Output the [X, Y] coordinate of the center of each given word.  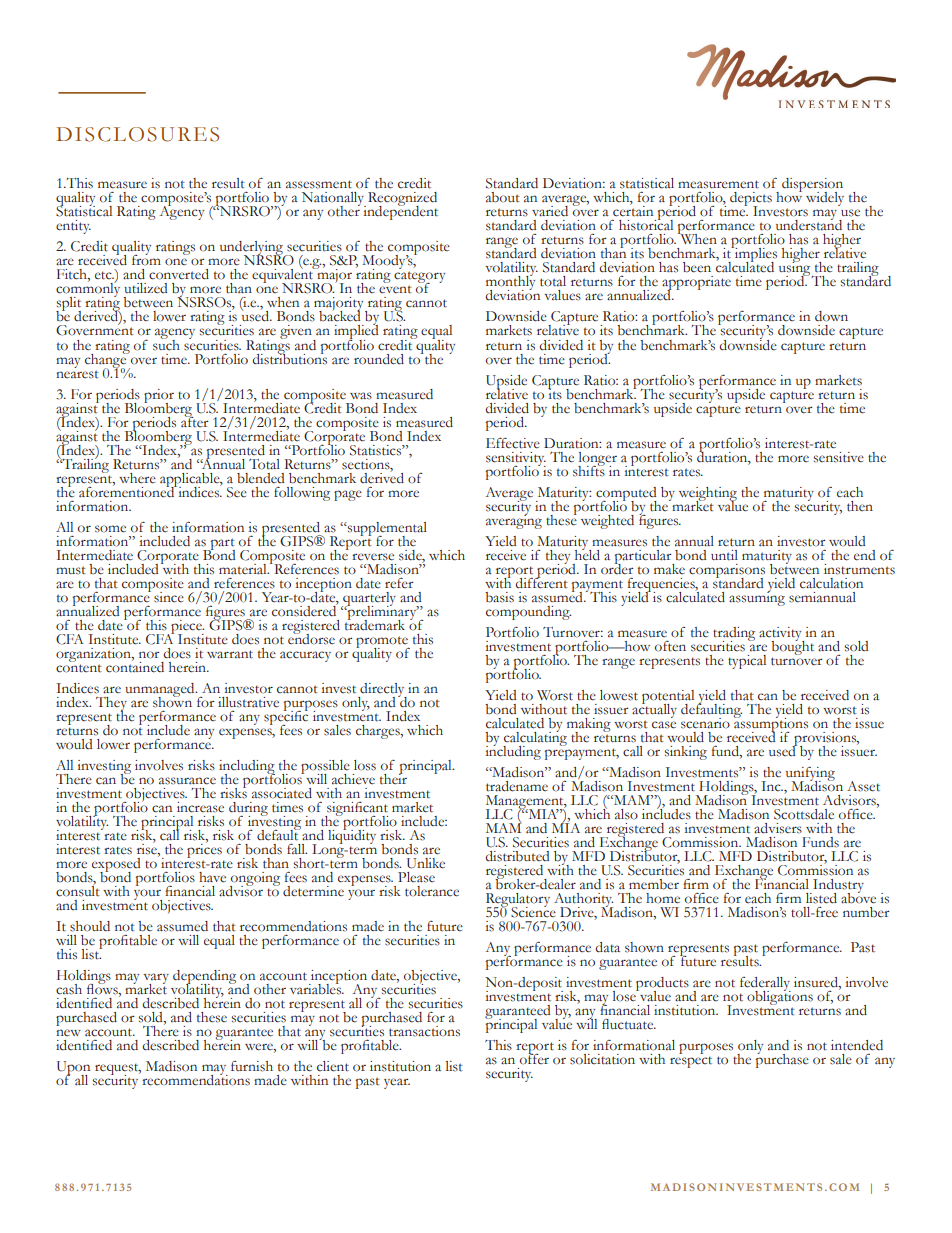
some [110, 529]
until [724, 555]
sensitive [839, 457]
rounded [379, 359]
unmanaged [161, 691]
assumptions [770, 724]
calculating [535, 739]
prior [159, 397]
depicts [751, 200]
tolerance [432, 891]
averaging [514, 520]
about [503, 197]
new [68, 1033]
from [146, 259]
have [212, 877]
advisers [778, 828]
